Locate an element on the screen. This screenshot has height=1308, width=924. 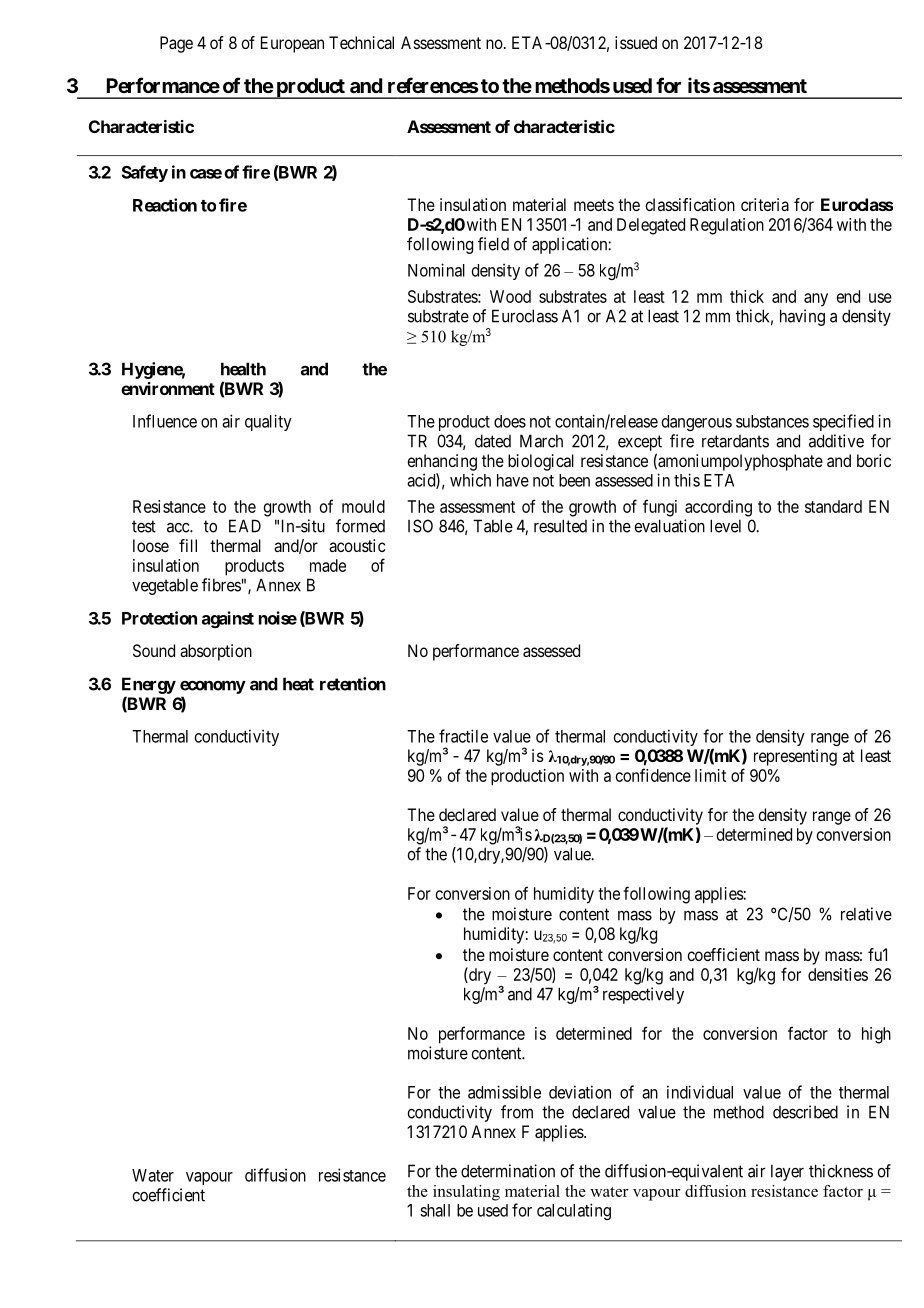
criteria is located at coordinates (765, 204).
